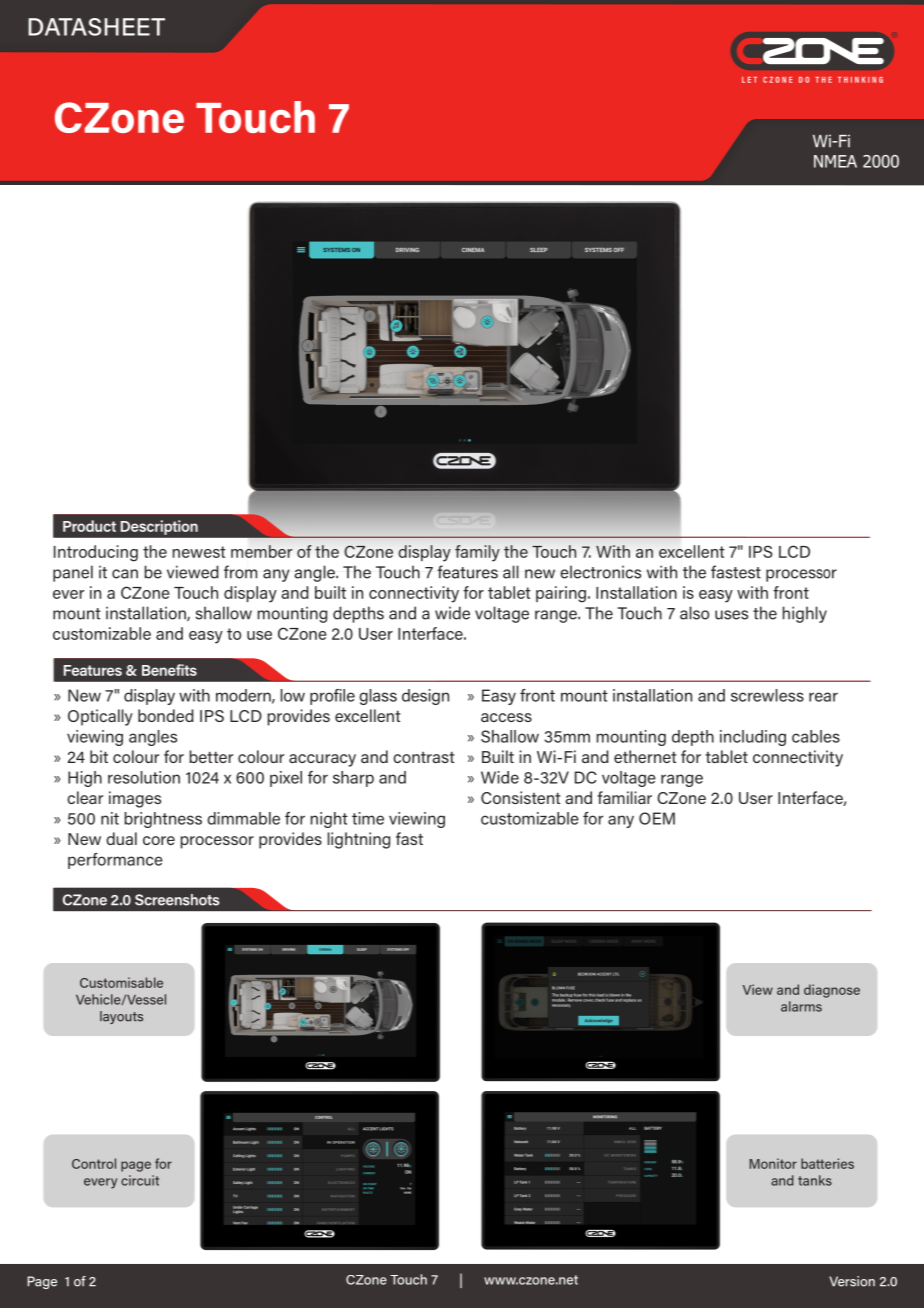 This page has height=1308, width=924. What do you see at coordinates (773, 1163) in the page?
I see `Monitor` at bounding box center [773, 1163].
